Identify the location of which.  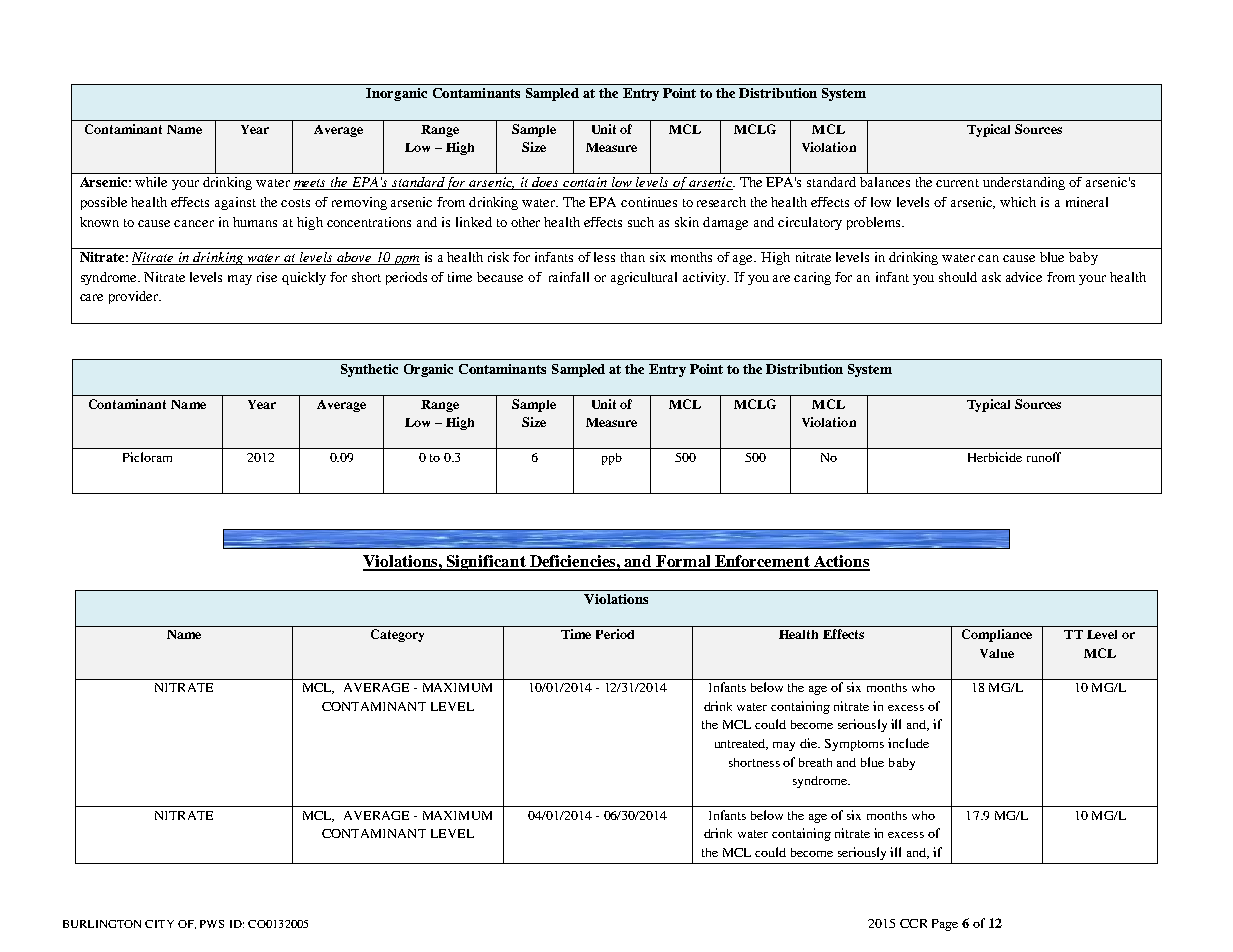
(1018, 202).
